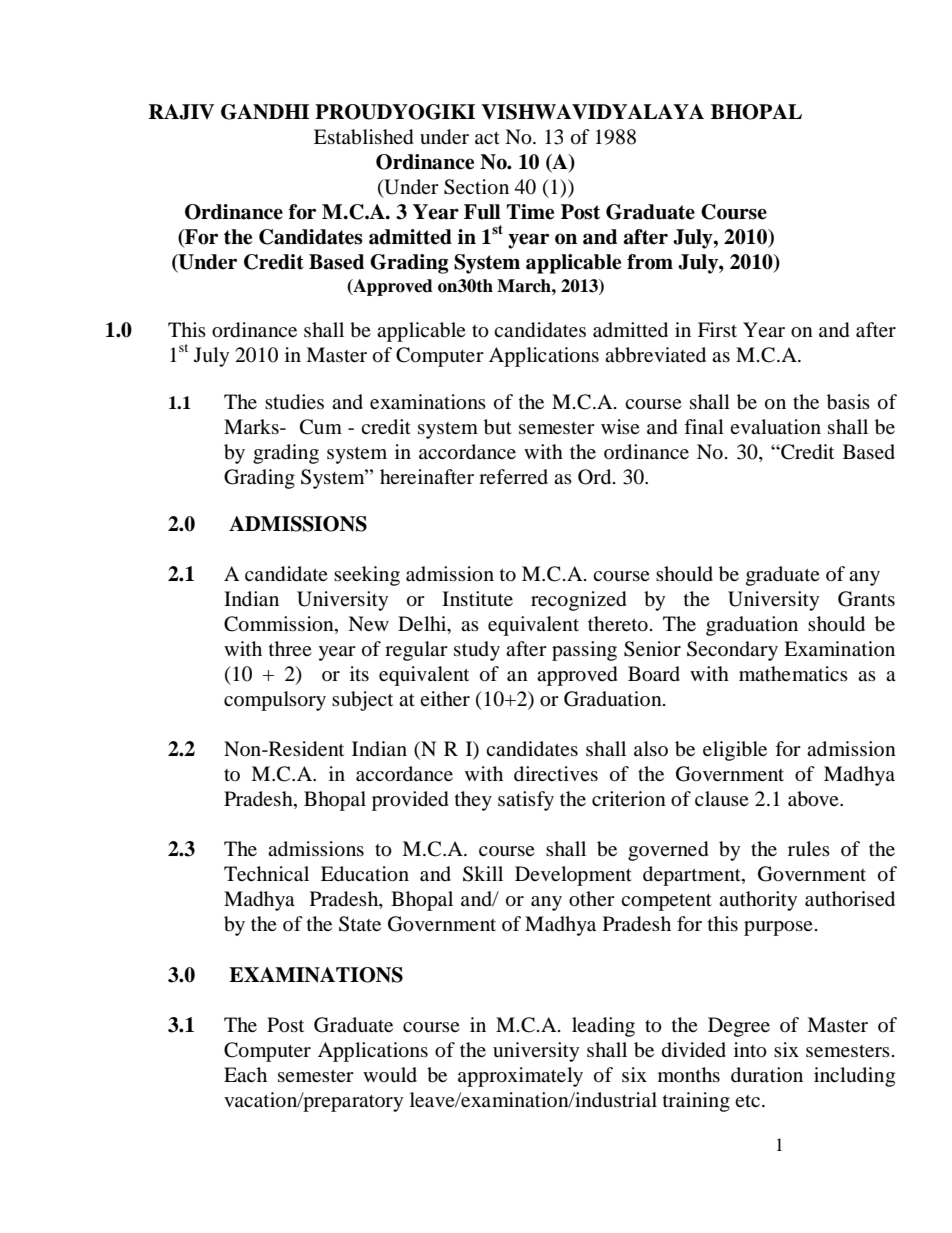  What do you see at coordinates (767, 1075) in the screenshot?
I see `duration` at bounding box center [767, 1075].
